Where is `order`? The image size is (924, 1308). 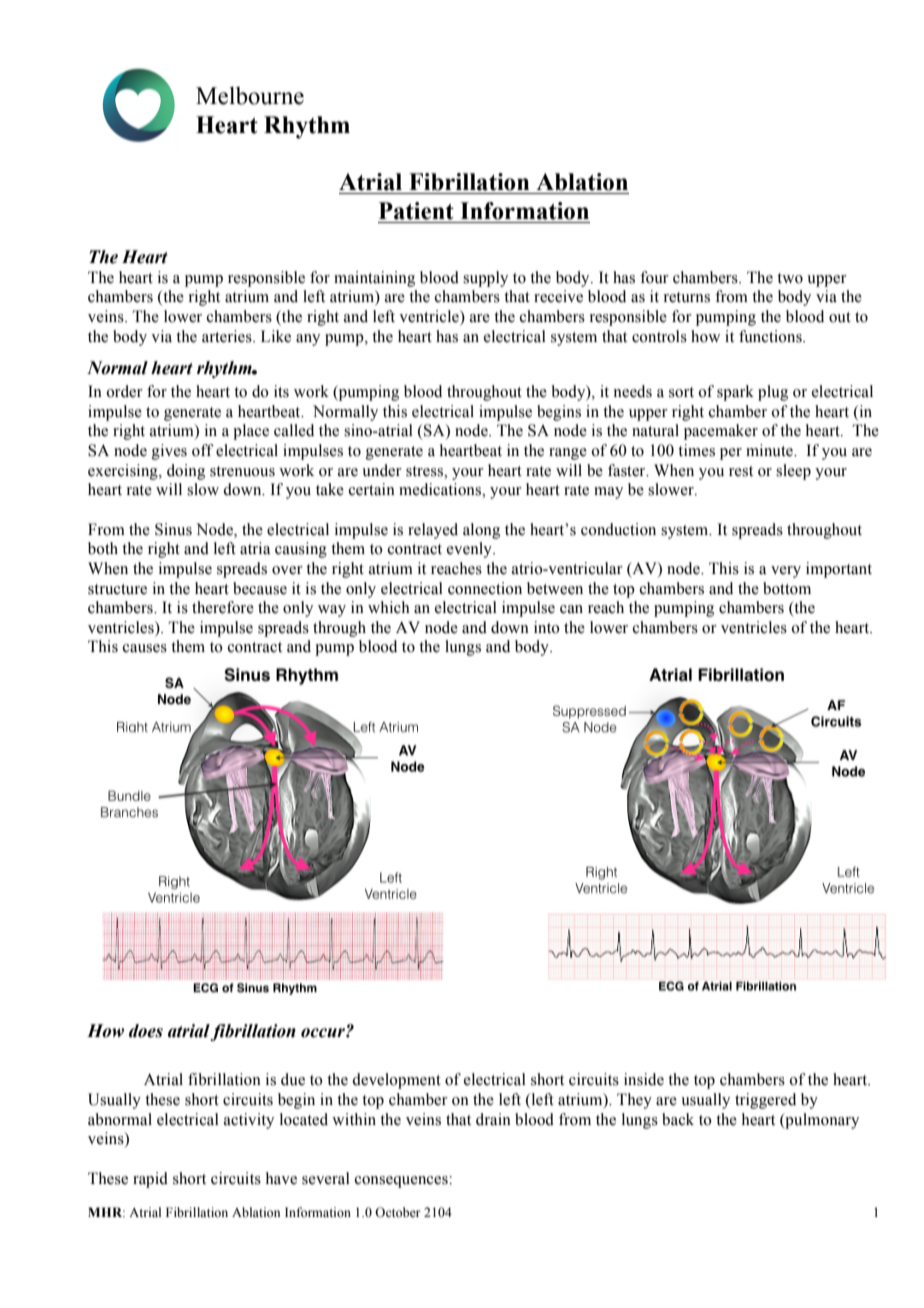 order is located at coordinates (124, 391).
